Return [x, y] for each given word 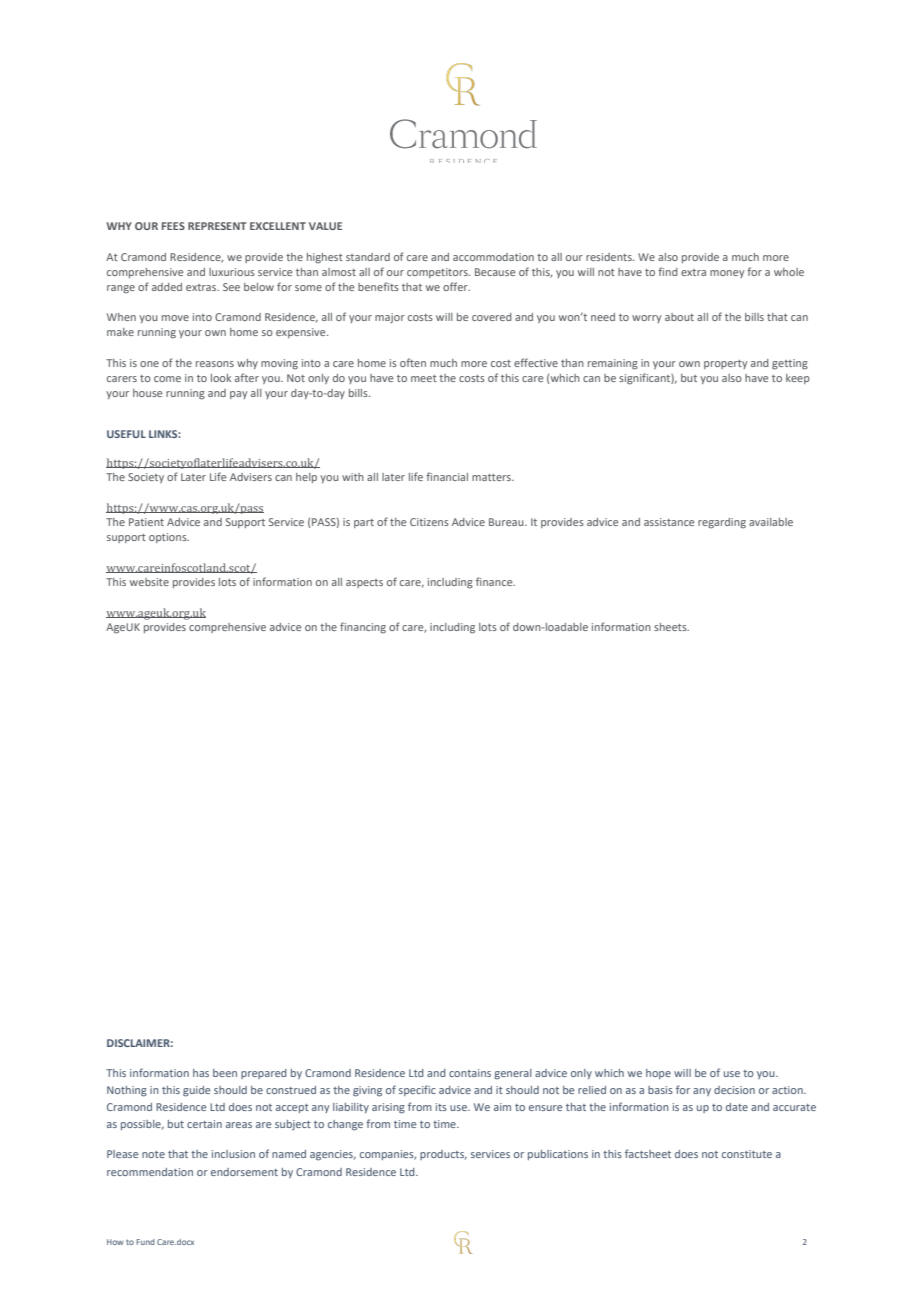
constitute [747, 1154]
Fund [145, 1242]
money [727, 274]
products [443, 1155]
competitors [438, 273]
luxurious [232, 272]
